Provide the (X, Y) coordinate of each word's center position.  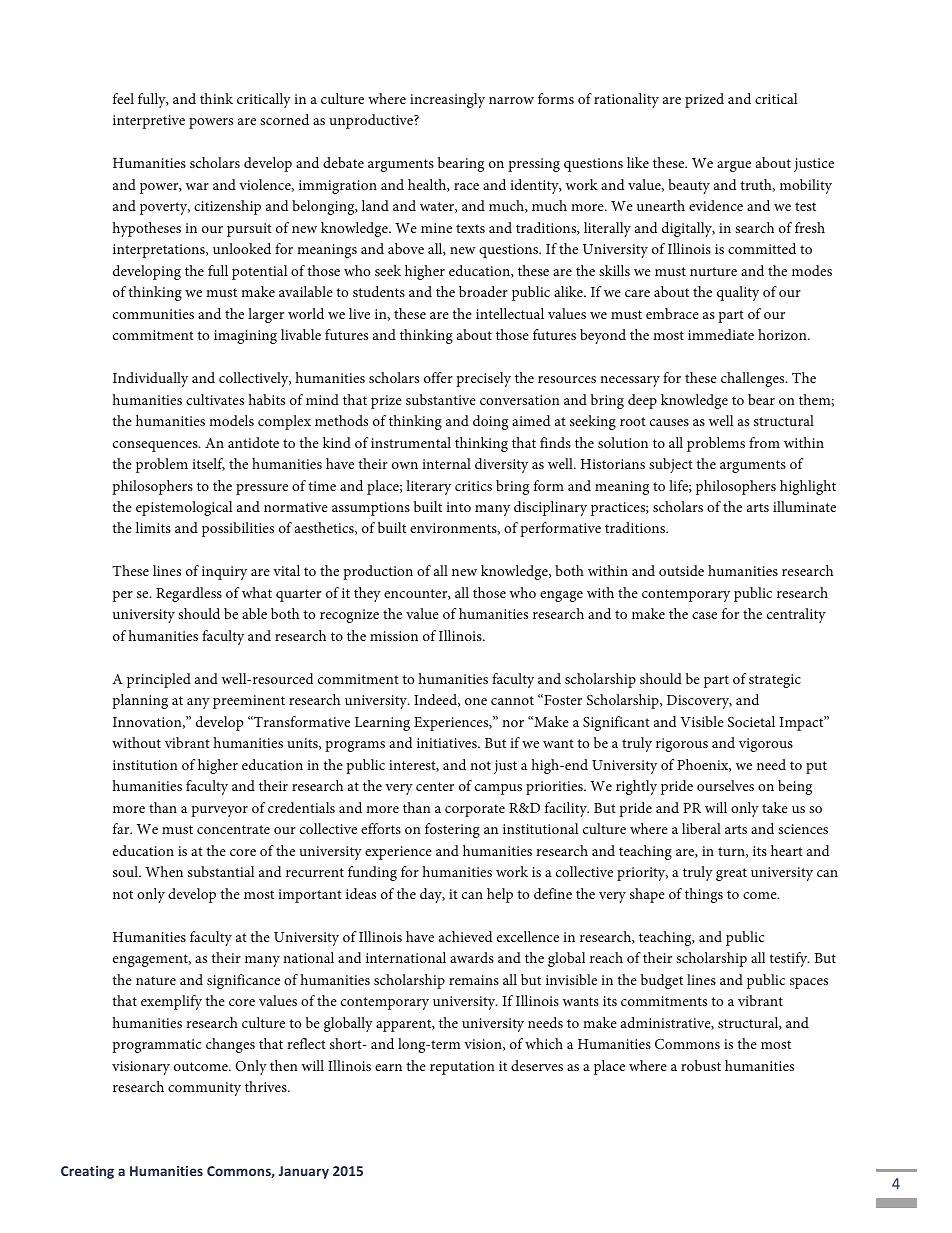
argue (734, 166)
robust (701, 1065)
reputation (462, 1068)
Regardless (189, 594)
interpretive (149, 122)
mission (394, 636)
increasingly (447, 100)
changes (230, 1045)
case (704, 615)
